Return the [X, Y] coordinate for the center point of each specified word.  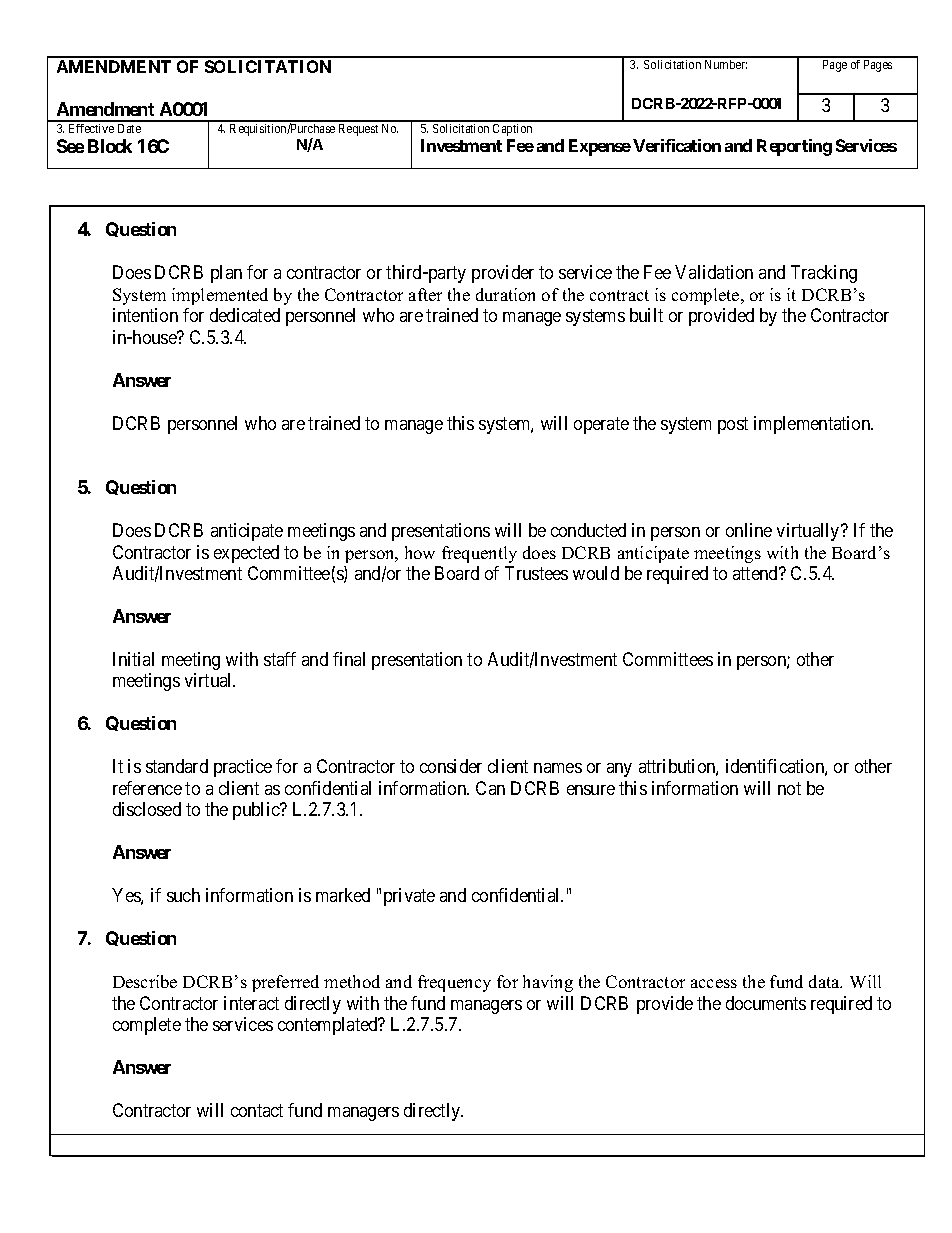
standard [177, 766]
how [420, 552]
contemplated [329, 1026]
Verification [677, 145]
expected [246, 554]
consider [451, 766]
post [733, 425]
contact [257, 1110]
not [789, 788]
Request [358, 130]
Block [110, 146]
